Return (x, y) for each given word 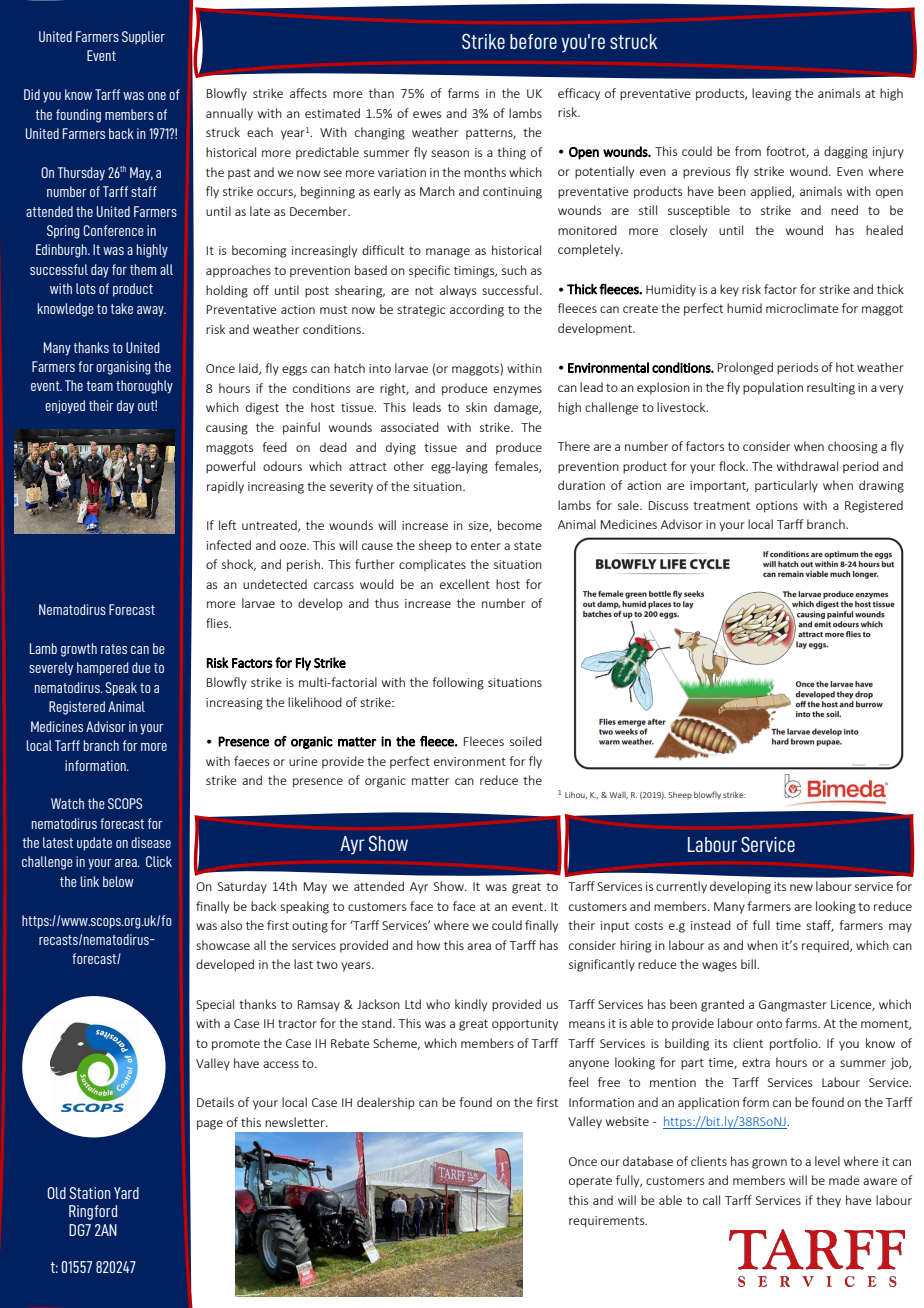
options (777, 507)
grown (769, 1164)
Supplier (143, 38)
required (826, 946)
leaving (771, 94)
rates (114, 649)
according (477, 310)
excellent (465, 584)
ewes (427, 114)
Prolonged (745, 368)
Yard (126, 1193)
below (118, 881)
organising (123, 368)
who (438, 1004)
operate (590, 1182)
